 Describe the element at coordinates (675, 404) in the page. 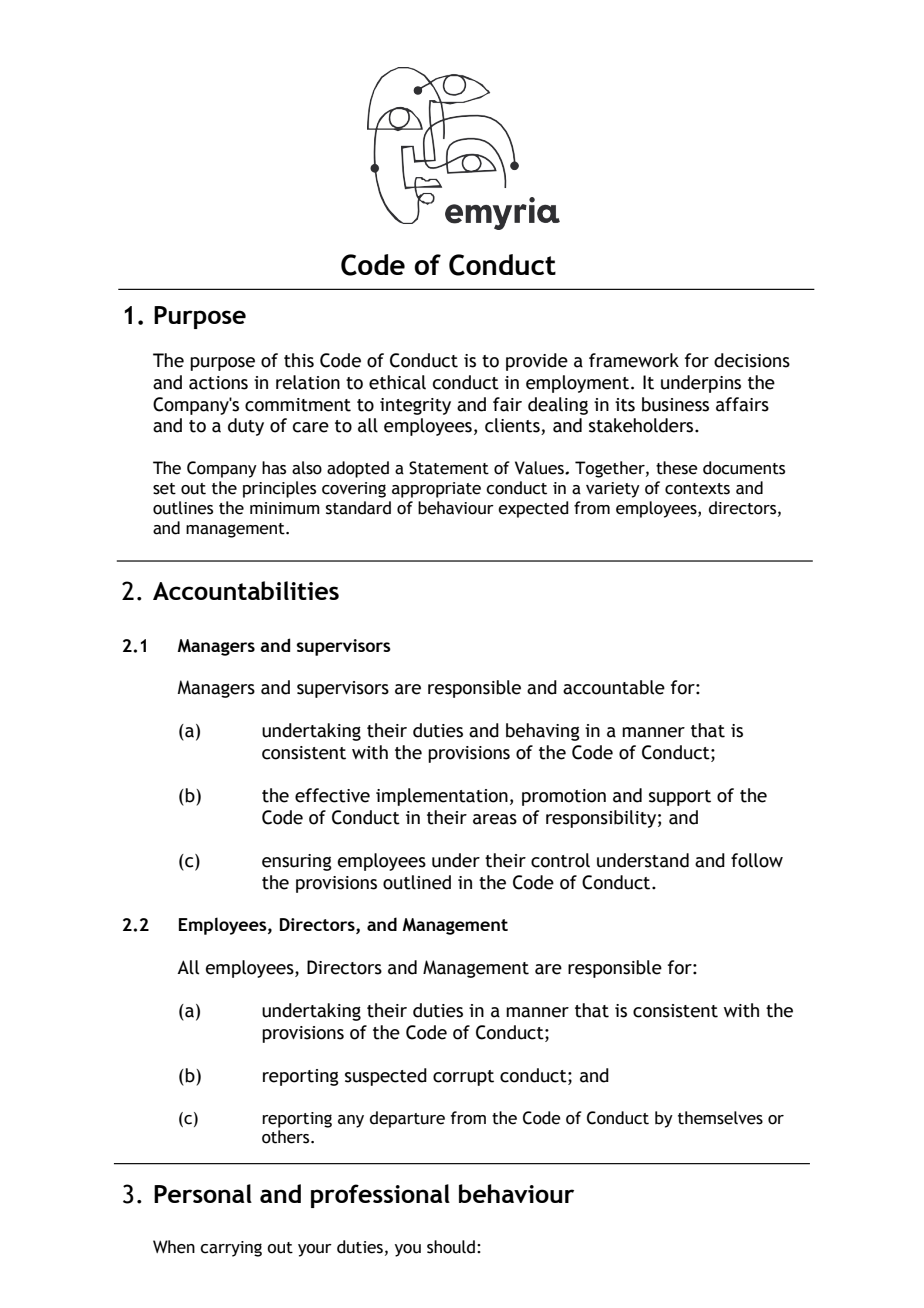

I see `business` at that location.
